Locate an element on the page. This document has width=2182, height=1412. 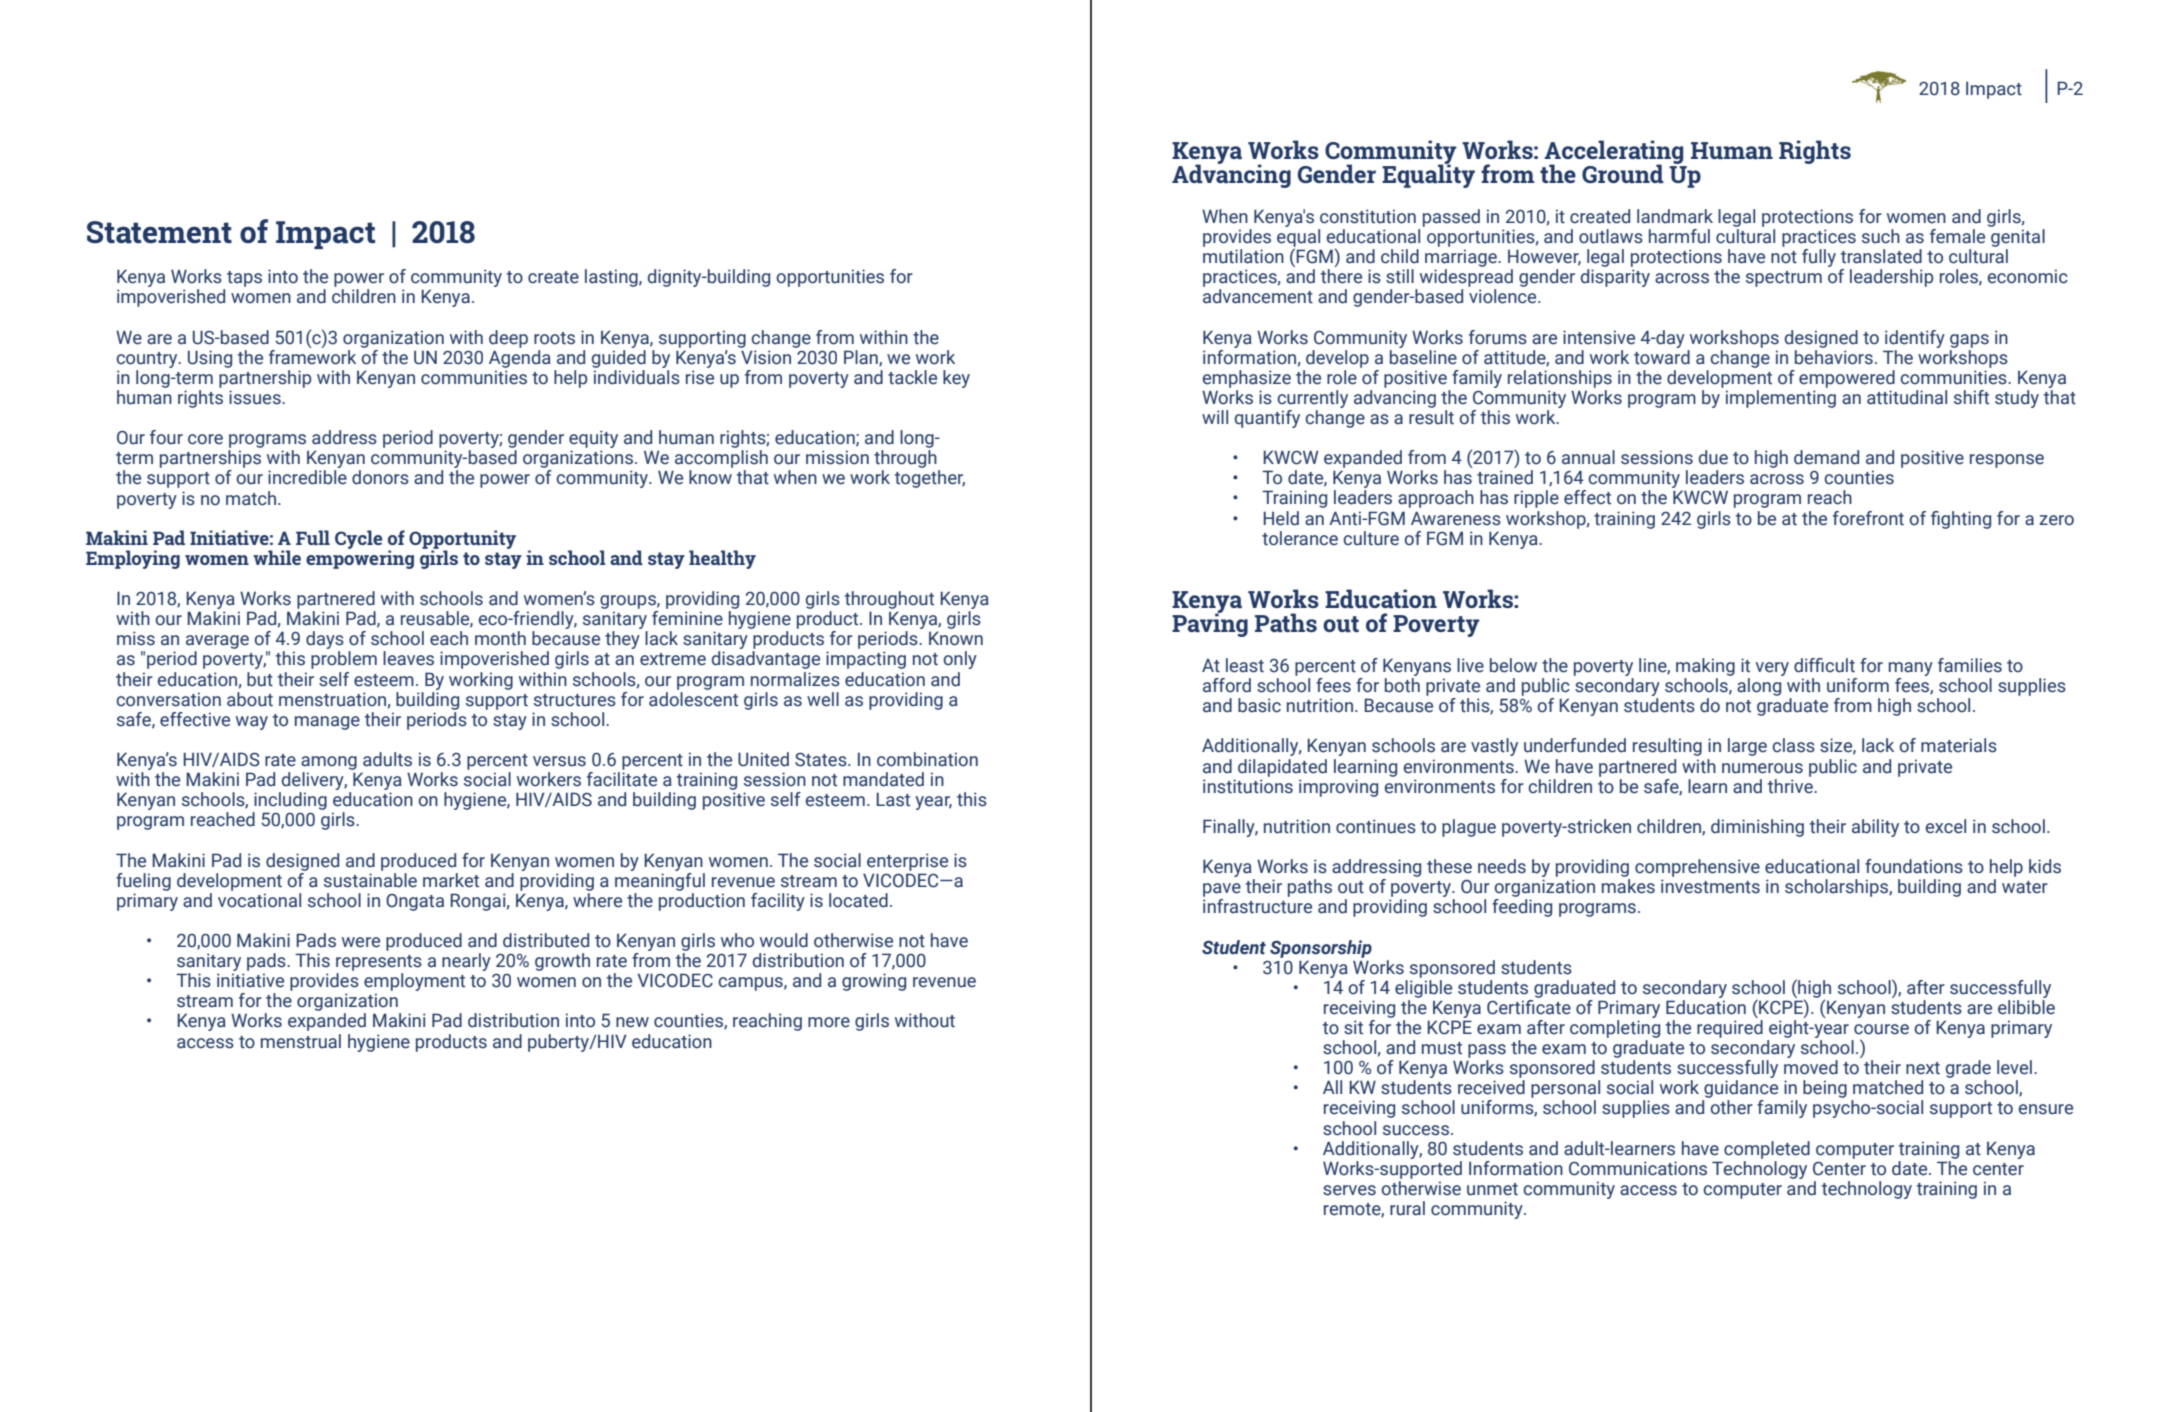
landmark is located at coordinates (1675, 216).
